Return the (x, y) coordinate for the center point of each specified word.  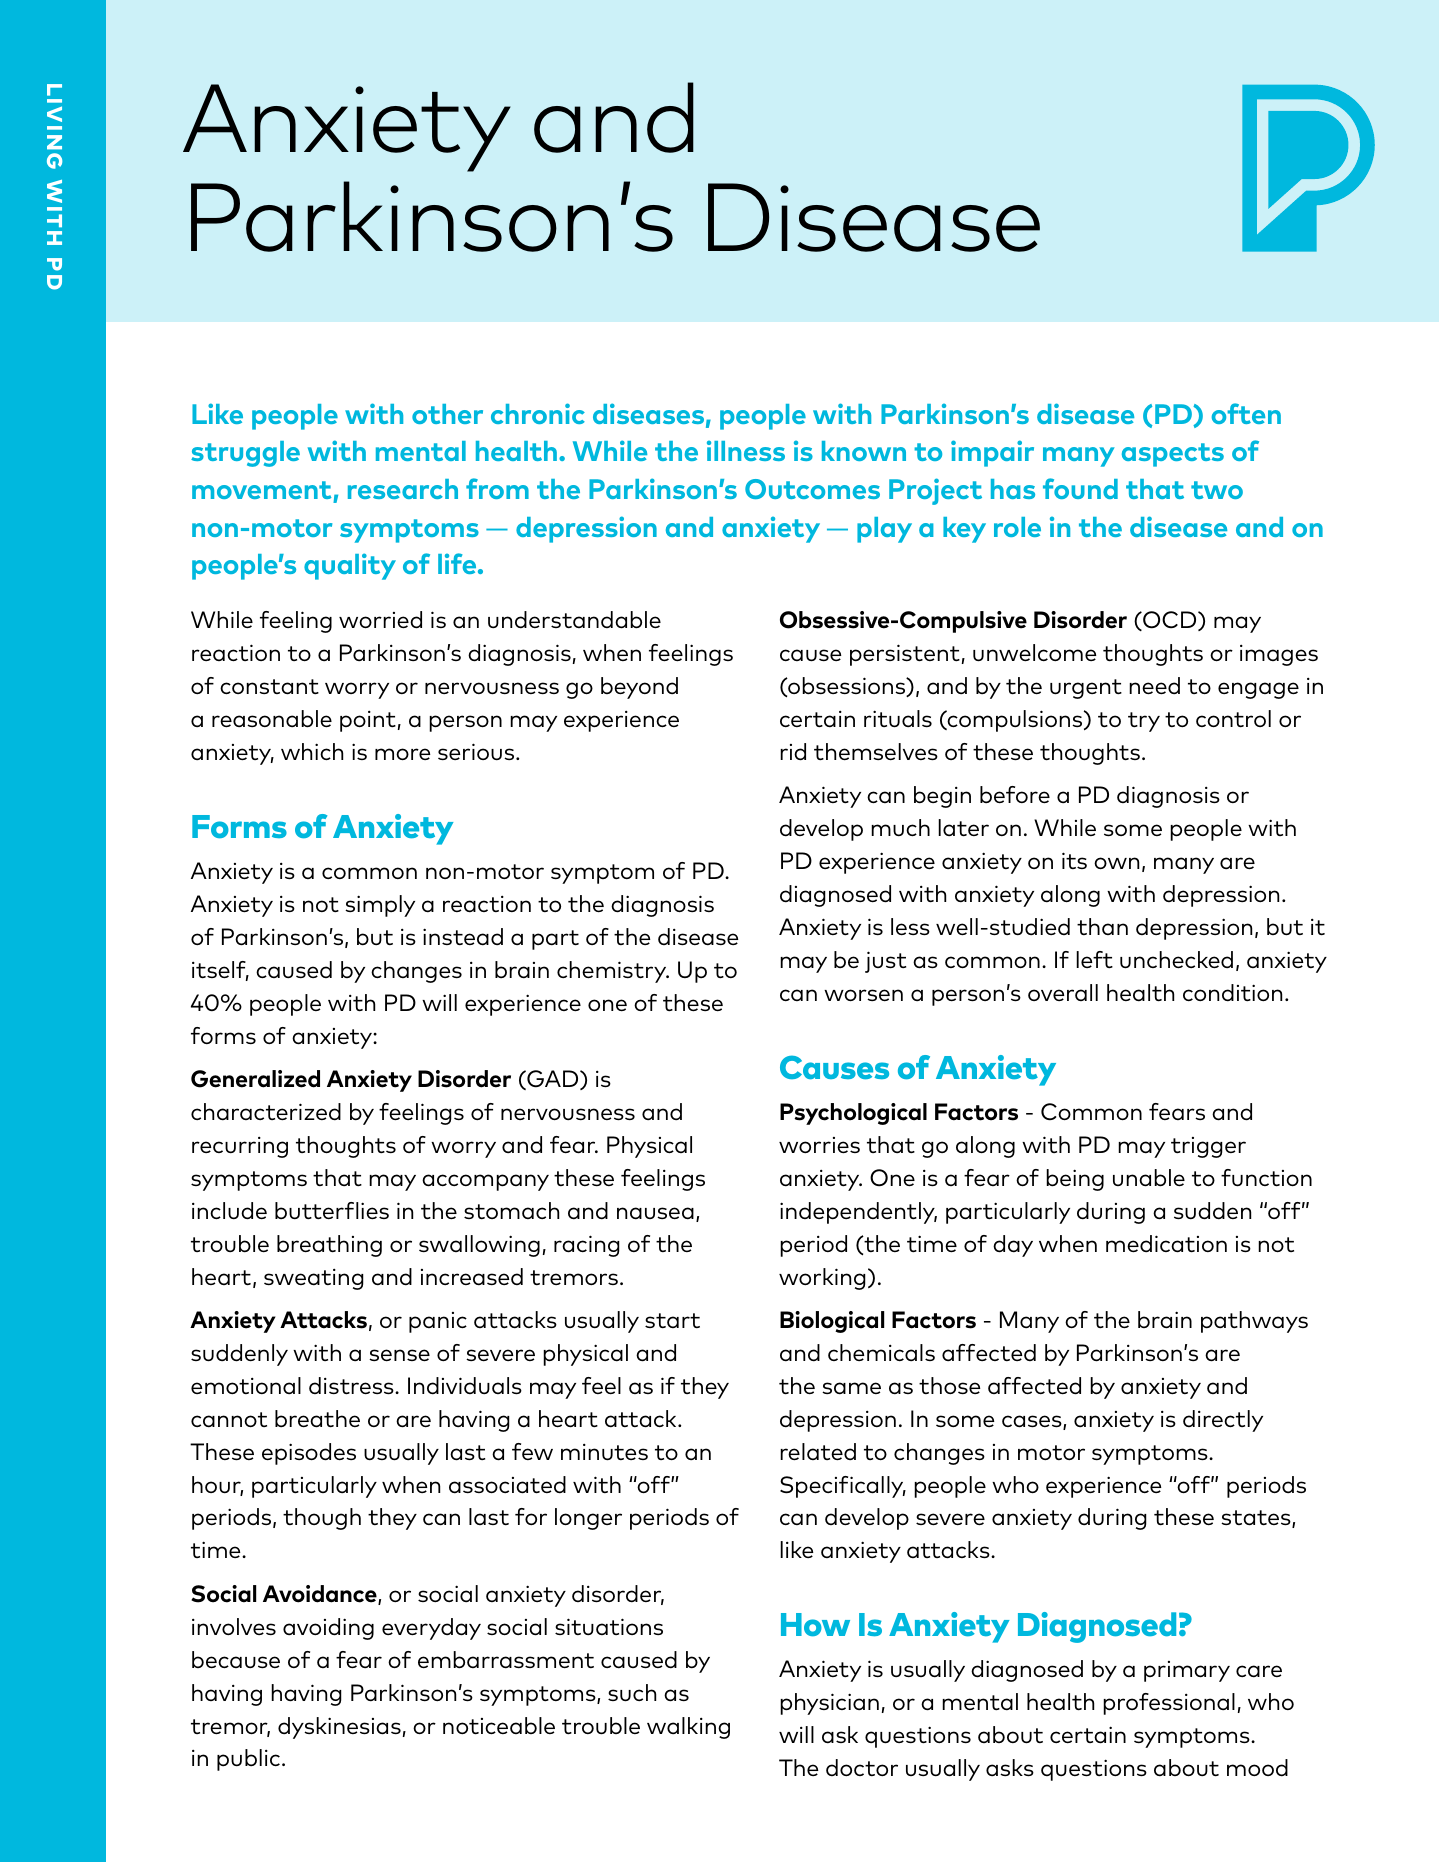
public (248, 1760)
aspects (1173, 455)
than (1102, 926)
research (403, 489)
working (822, 1279)
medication (1166, 1244)
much (900, 827)
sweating (314, 1279)
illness (746, 450)
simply (380, 906)
